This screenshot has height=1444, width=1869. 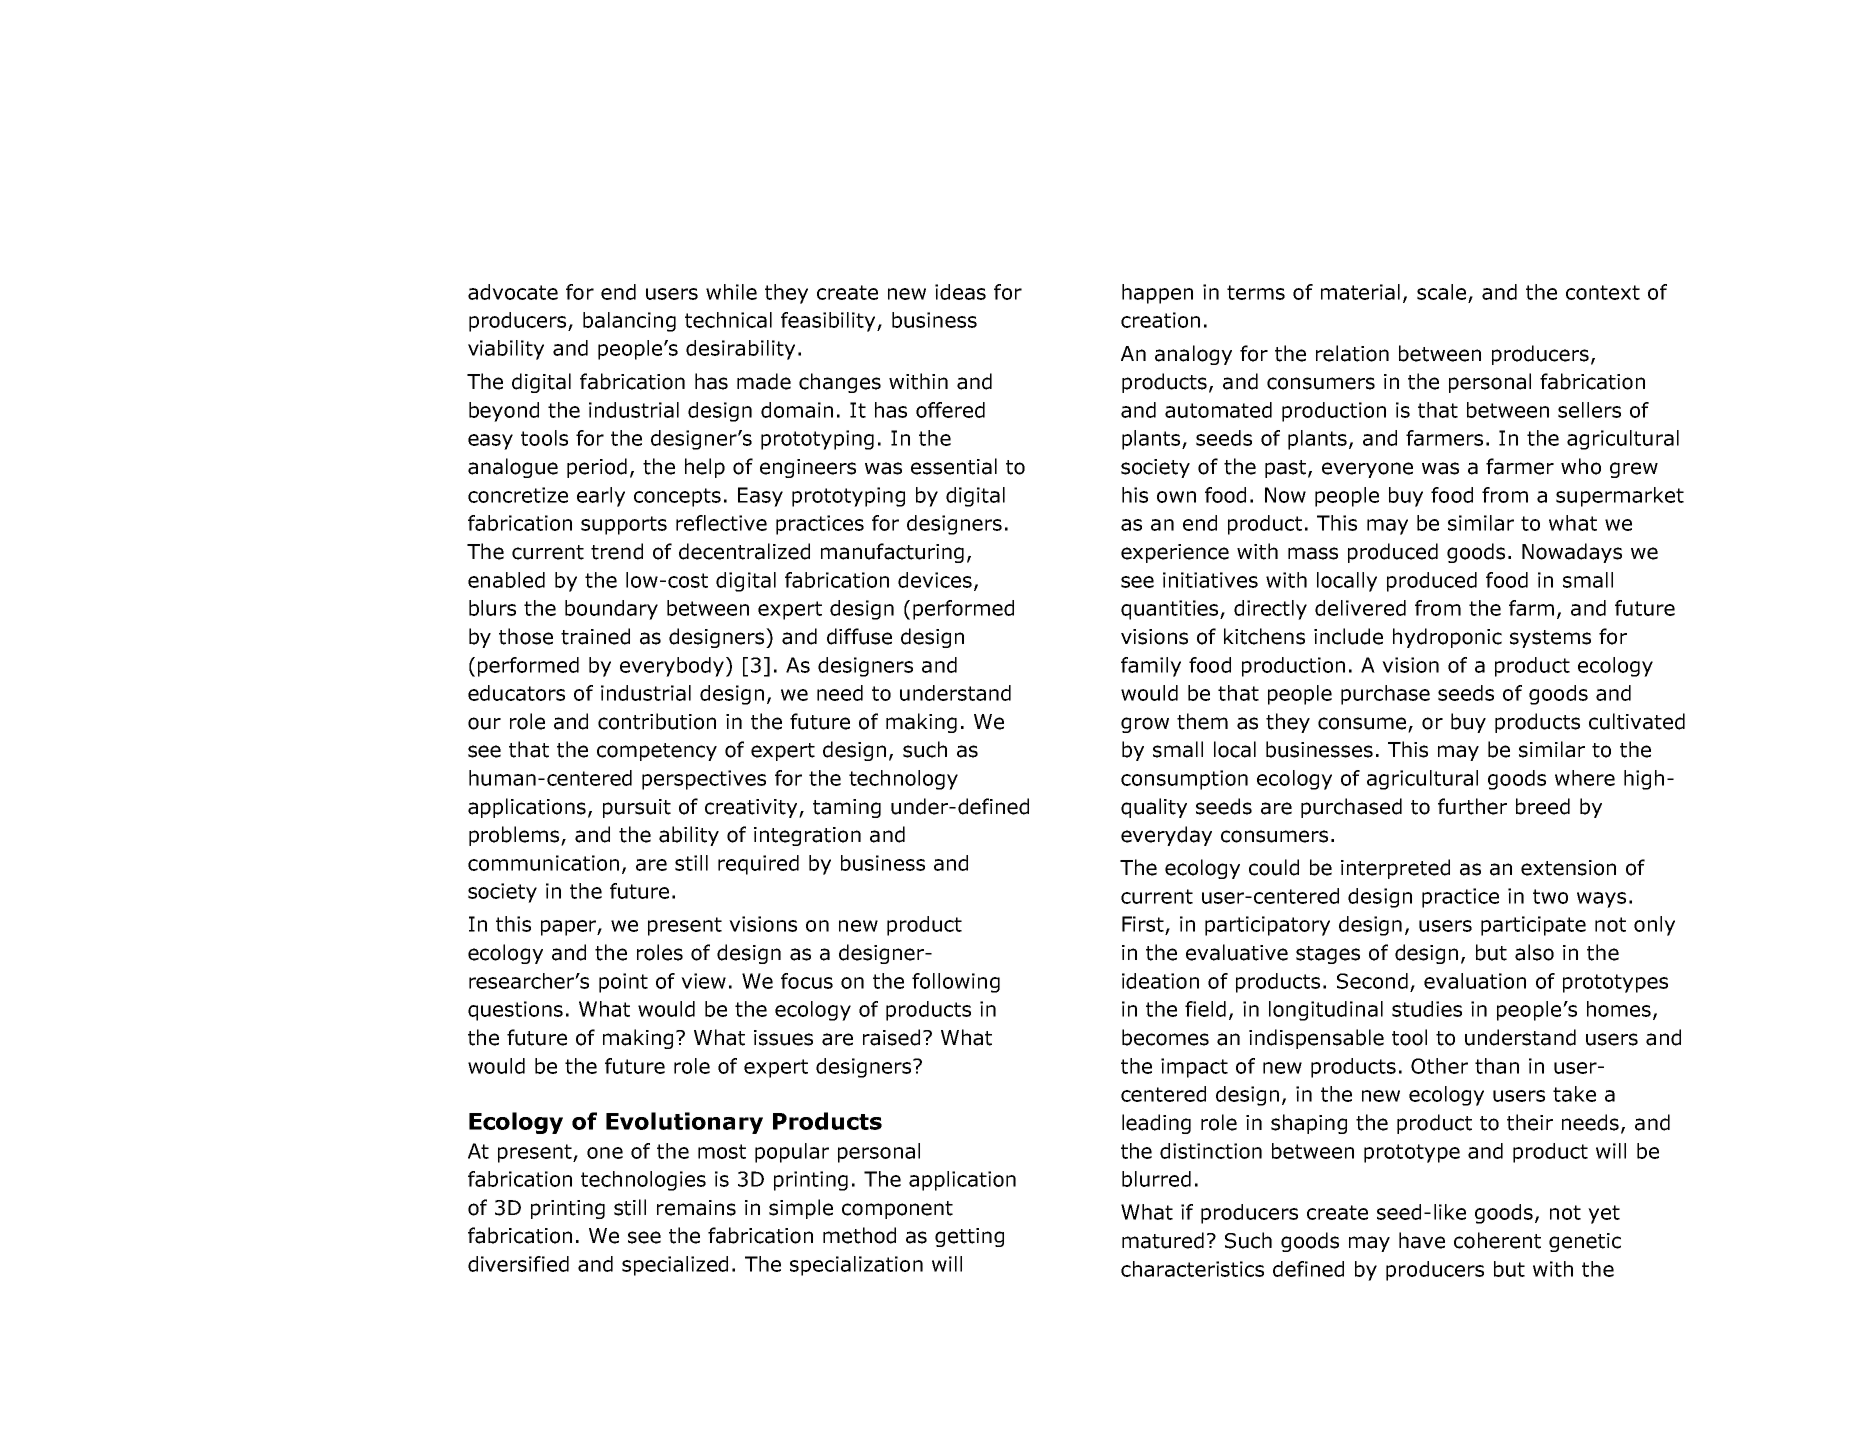 I want to click on scale, so click(x=1441, y=292).
